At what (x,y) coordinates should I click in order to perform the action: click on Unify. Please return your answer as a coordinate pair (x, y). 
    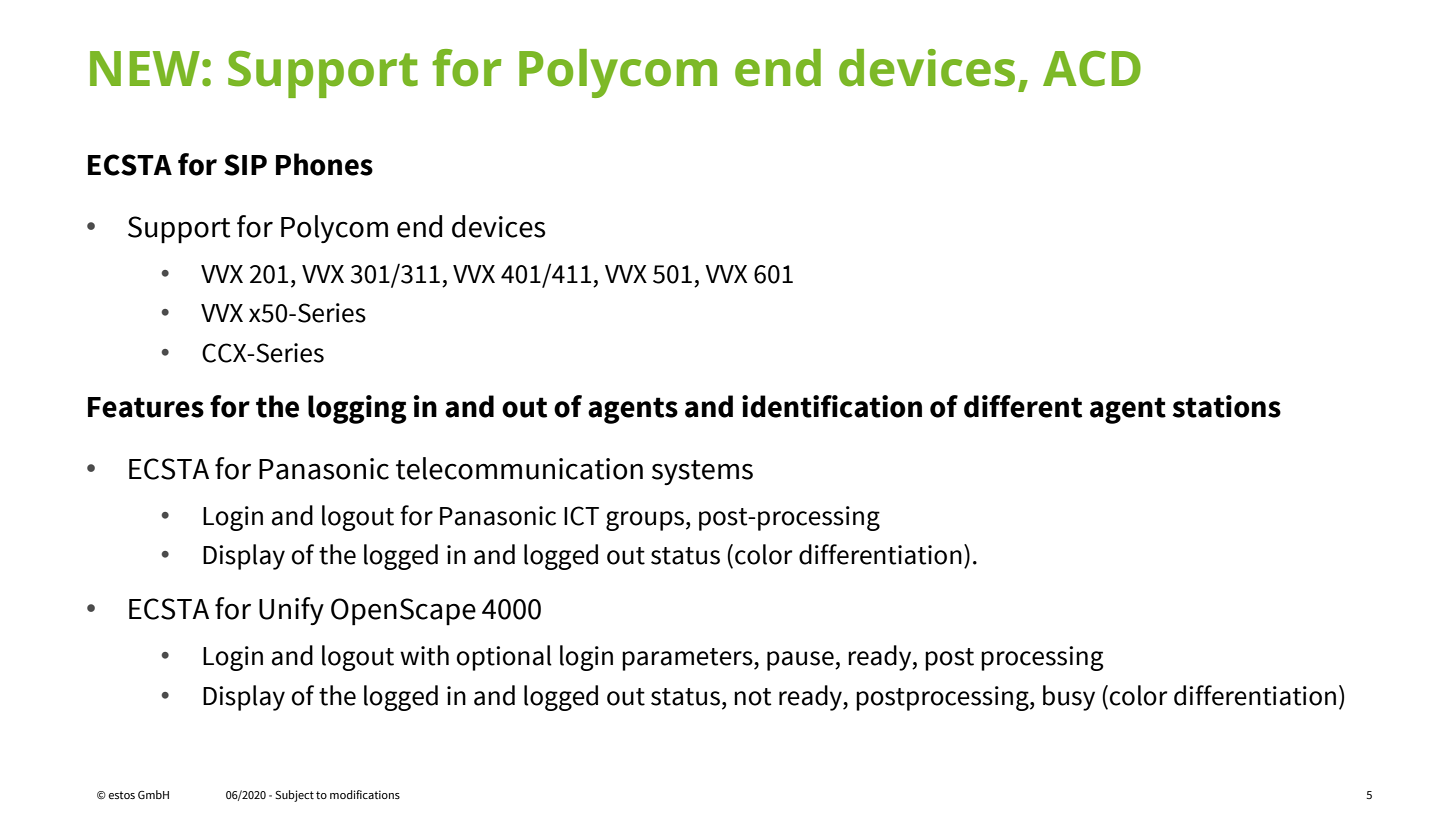
    Looking at the image, I should click on (291, 611).
